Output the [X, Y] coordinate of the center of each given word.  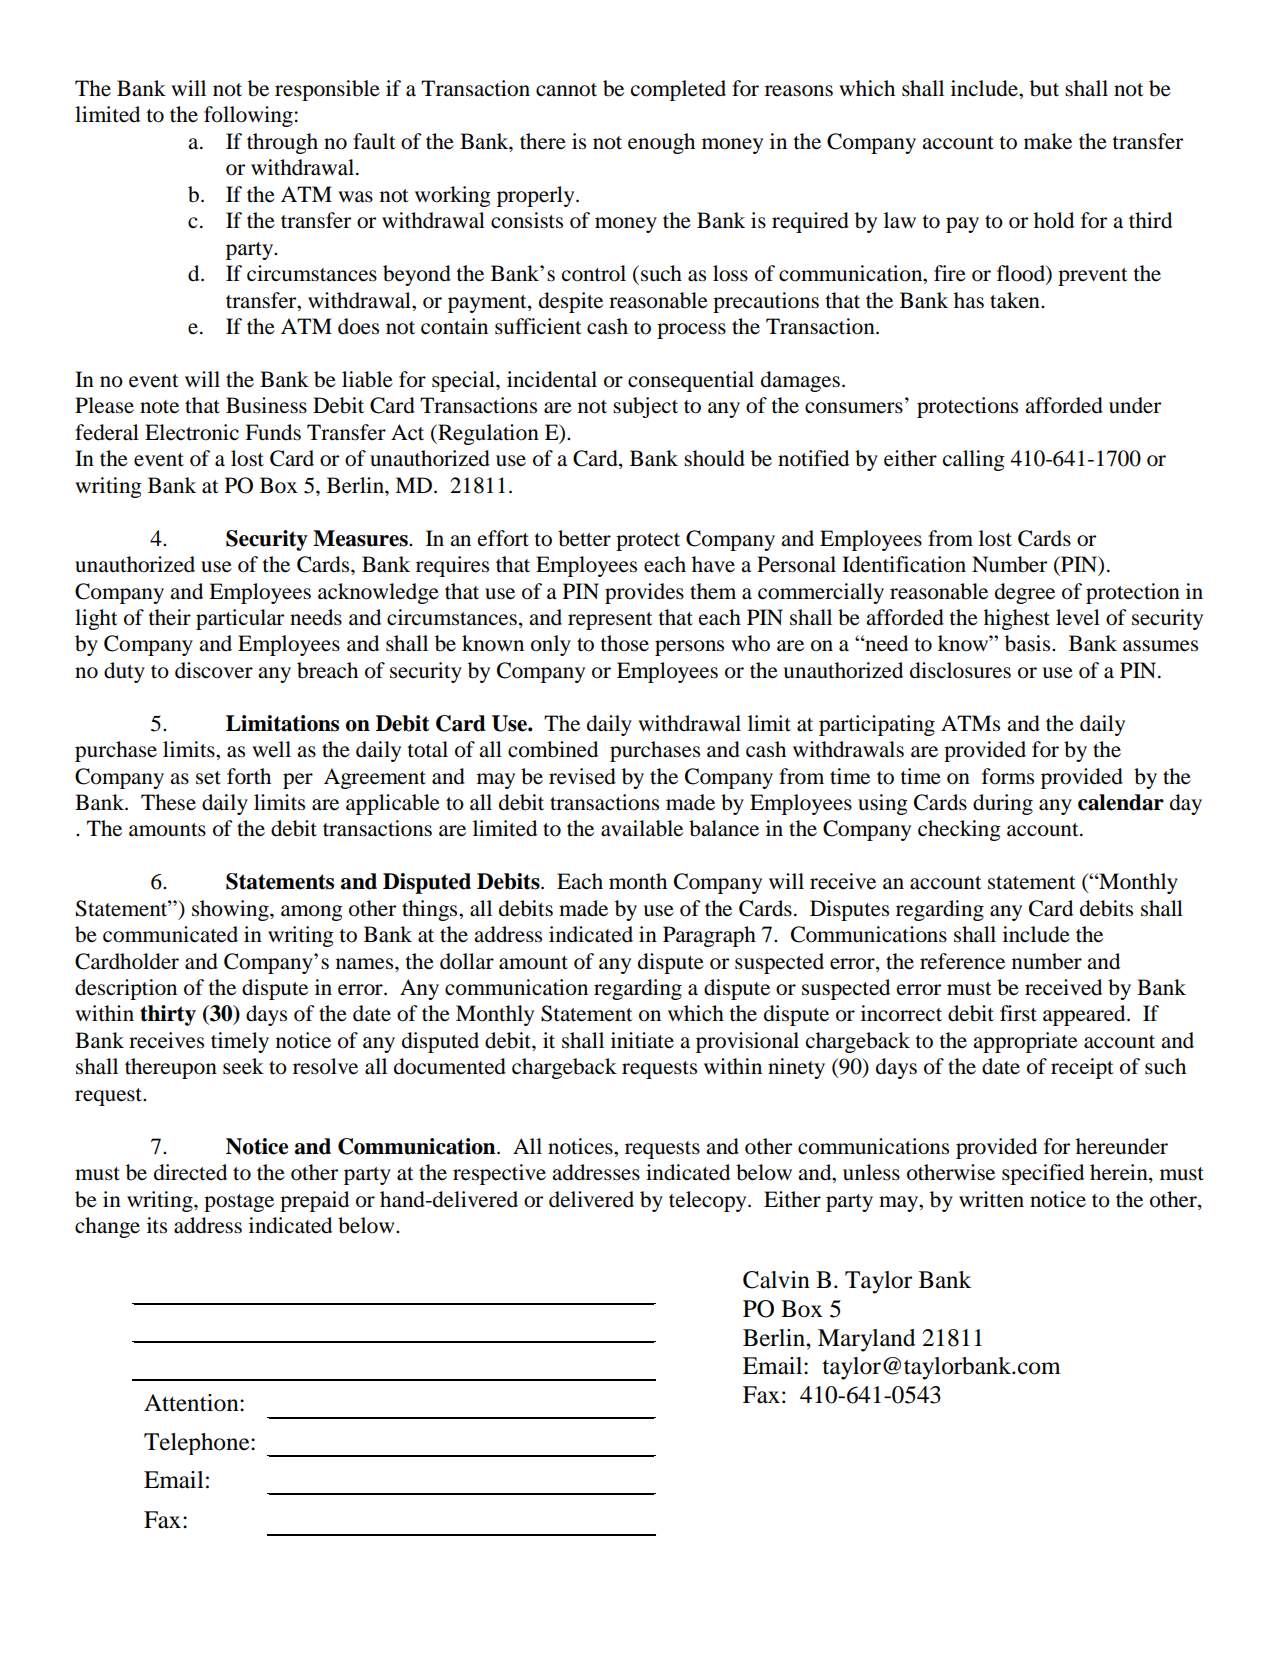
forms [1008, 776]
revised [582, 776]
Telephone [198, 1444]
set [208, 778]
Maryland [866, 1340]
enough [661, 143]
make [1048, 141]
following [248, 116]
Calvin [776, 1280]
